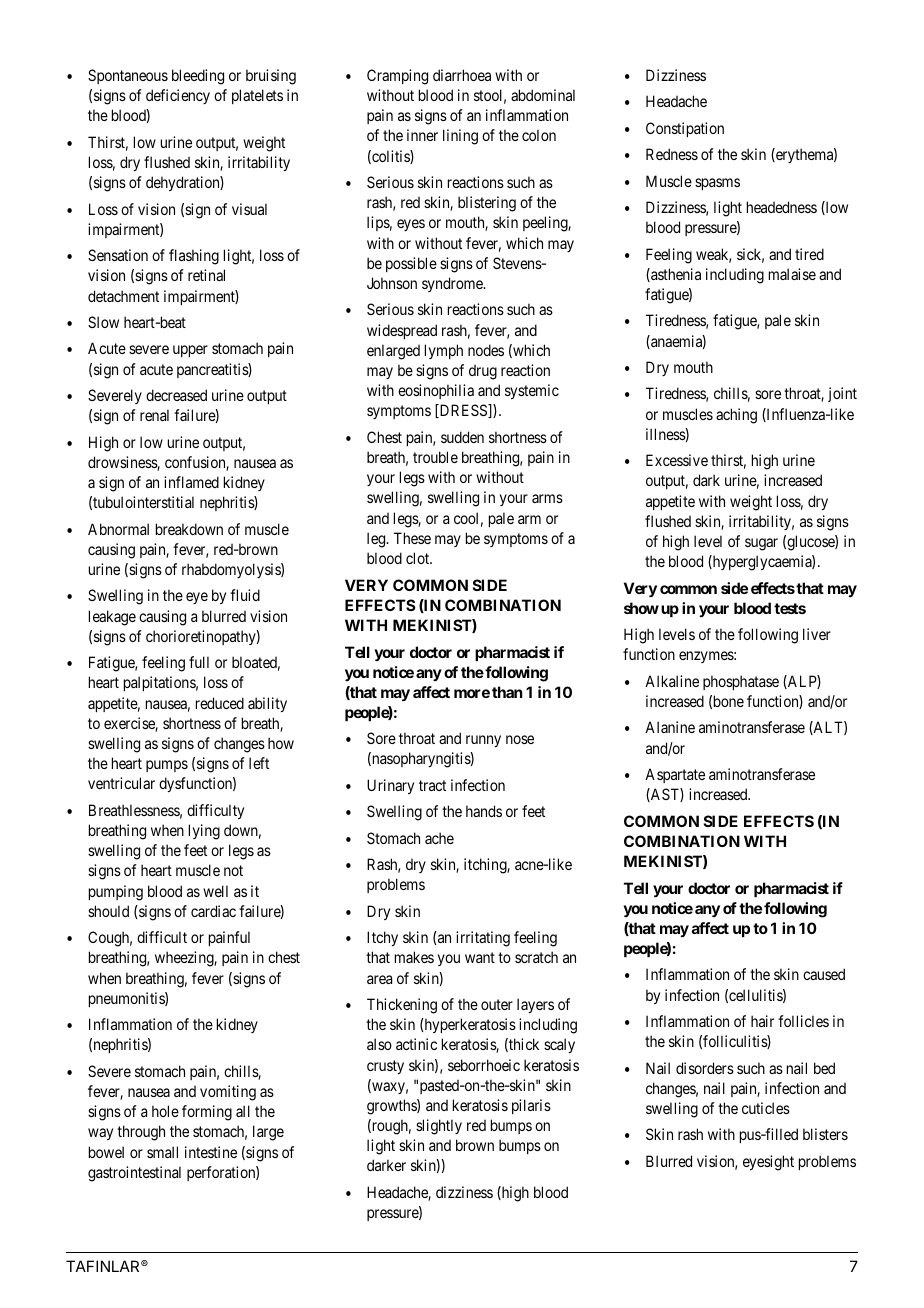 This document has height=1308, width=924. What do you see at coordinates (199, 662) in the document?
I see `full` at bounding box center [199, 662].
